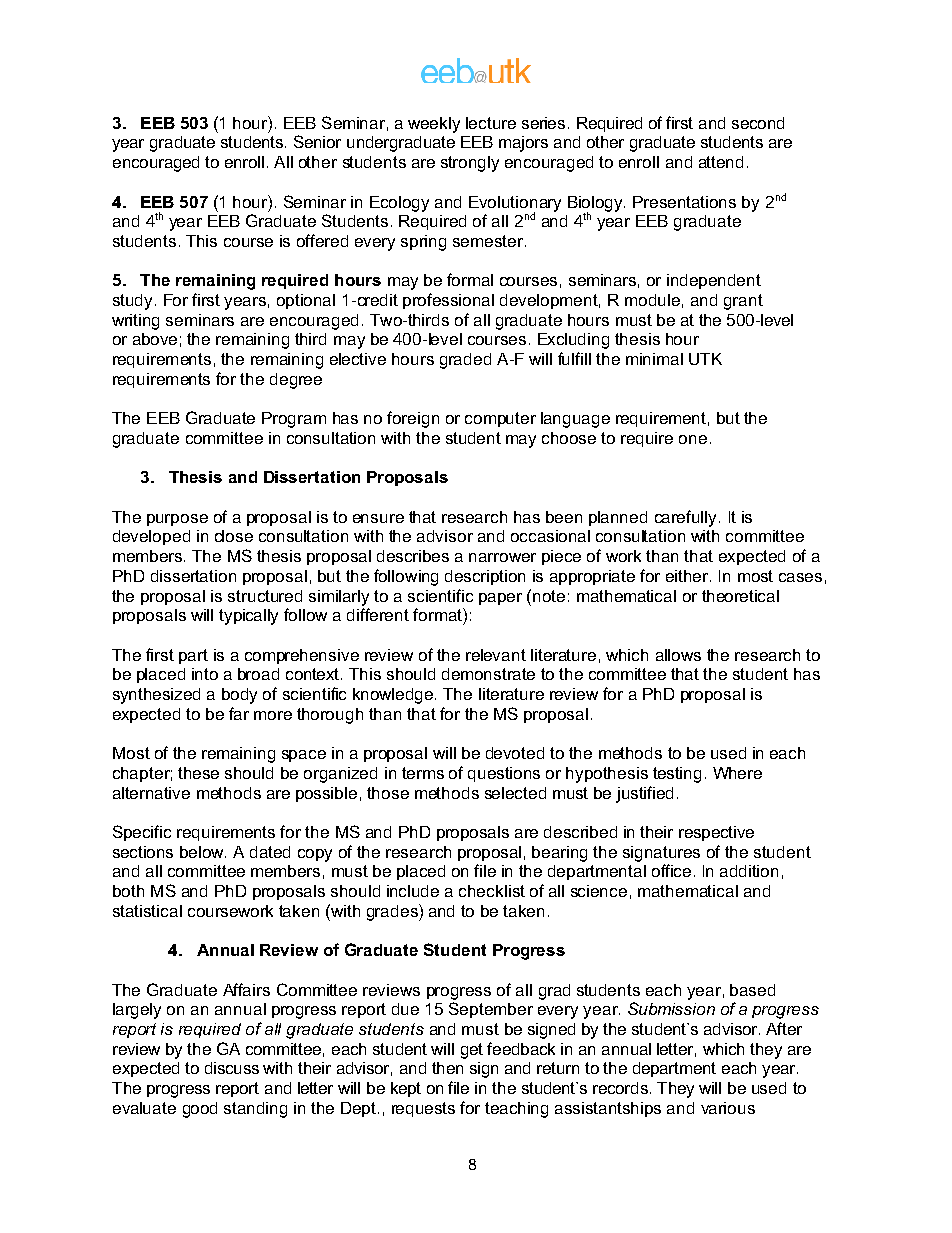  I want to click on various, so click(728, 1108).
